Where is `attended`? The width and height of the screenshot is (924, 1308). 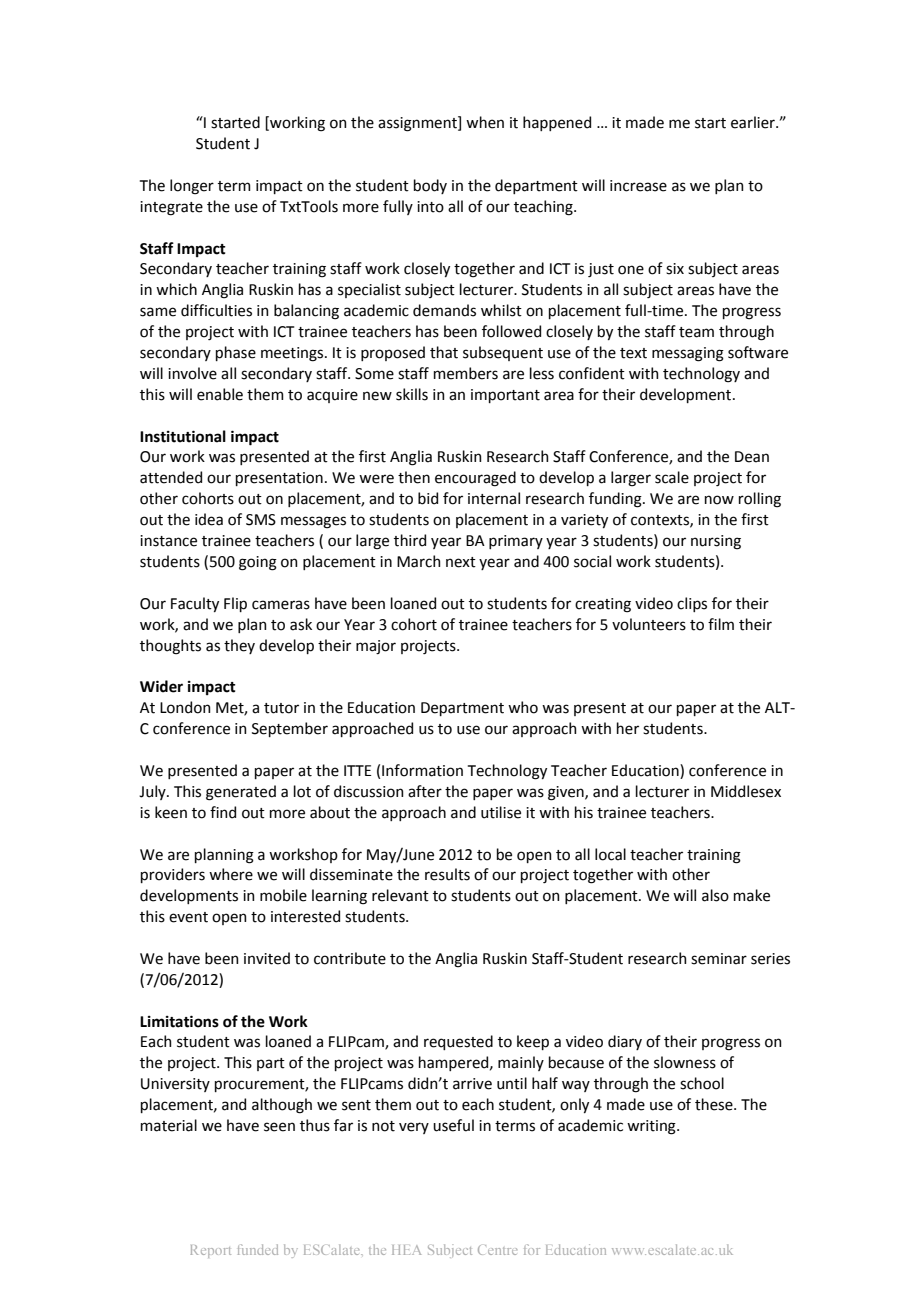
attended is located at coordinates (171, 477).
